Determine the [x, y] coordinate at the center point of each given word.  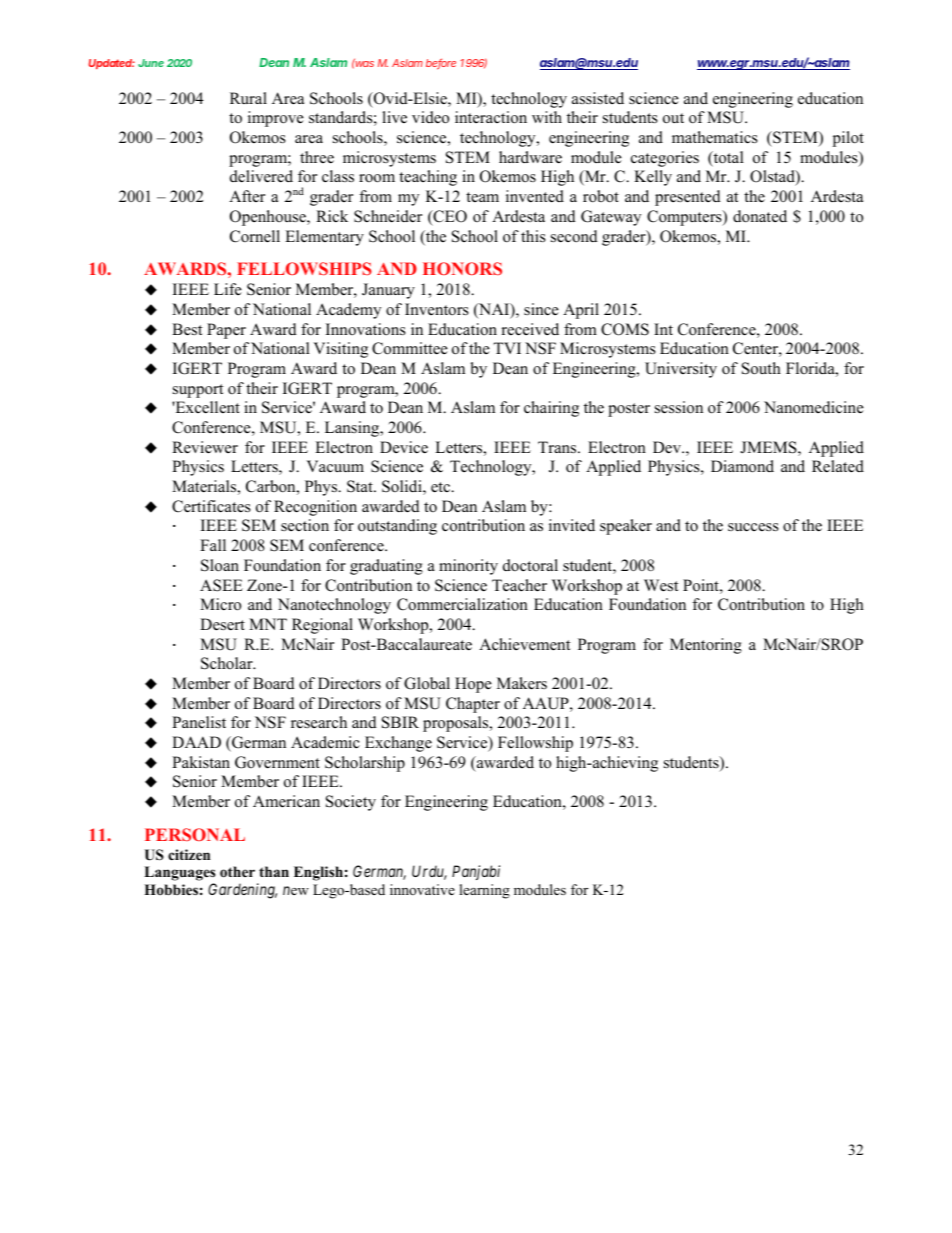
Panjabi [476, 872]
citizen [189, 854]
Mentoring [706, 646]
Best [187, 329]
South [761, 368]
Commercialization [462, 604]
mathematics [715, 137]
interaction [491, 117]
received [530, 329]
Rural [248, 98]
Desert [222, 624]
